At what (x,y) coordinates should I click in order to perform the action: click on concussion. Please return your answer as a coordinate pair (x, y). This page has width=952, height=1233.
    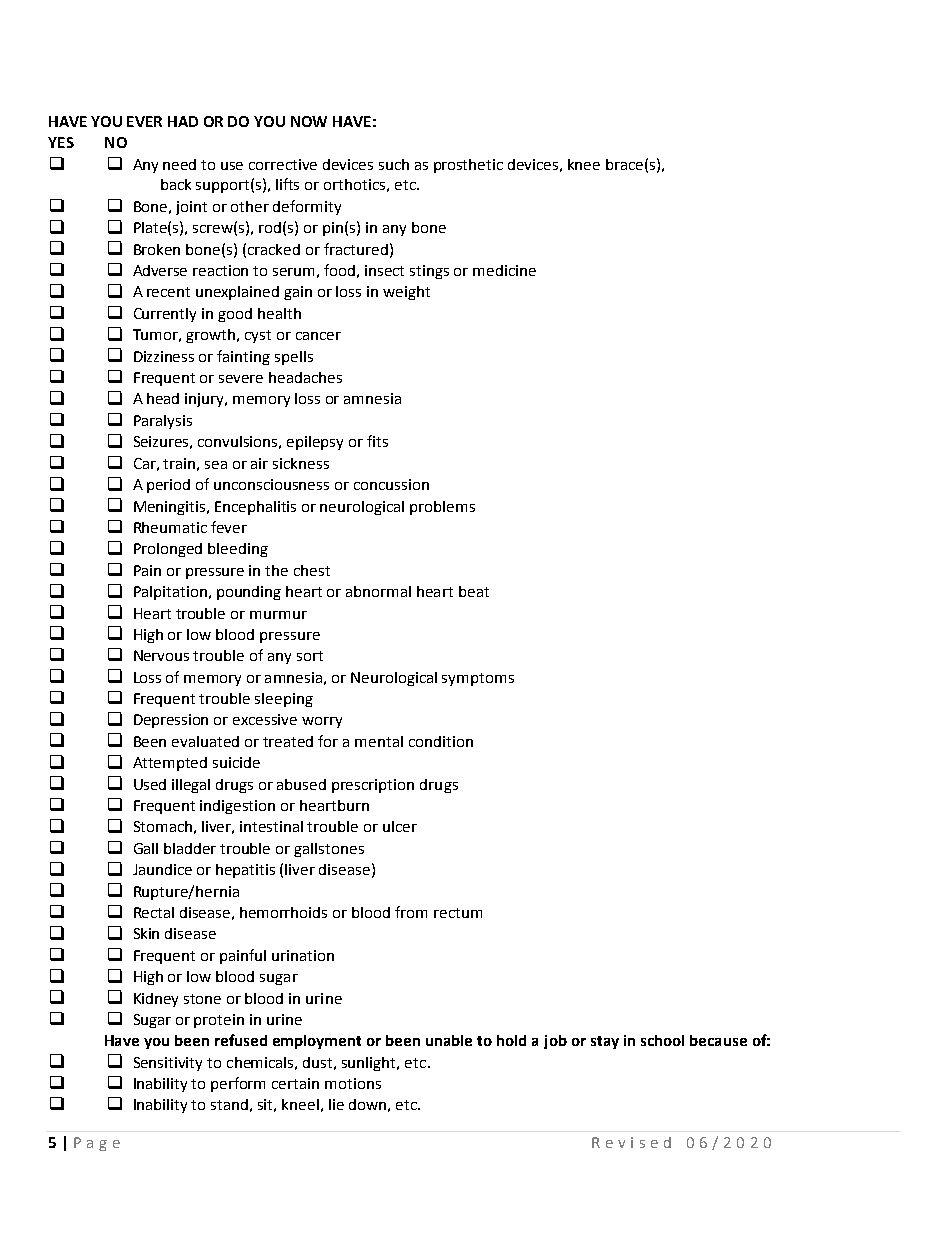
    Looking at the image, I should click on (391, 484).
